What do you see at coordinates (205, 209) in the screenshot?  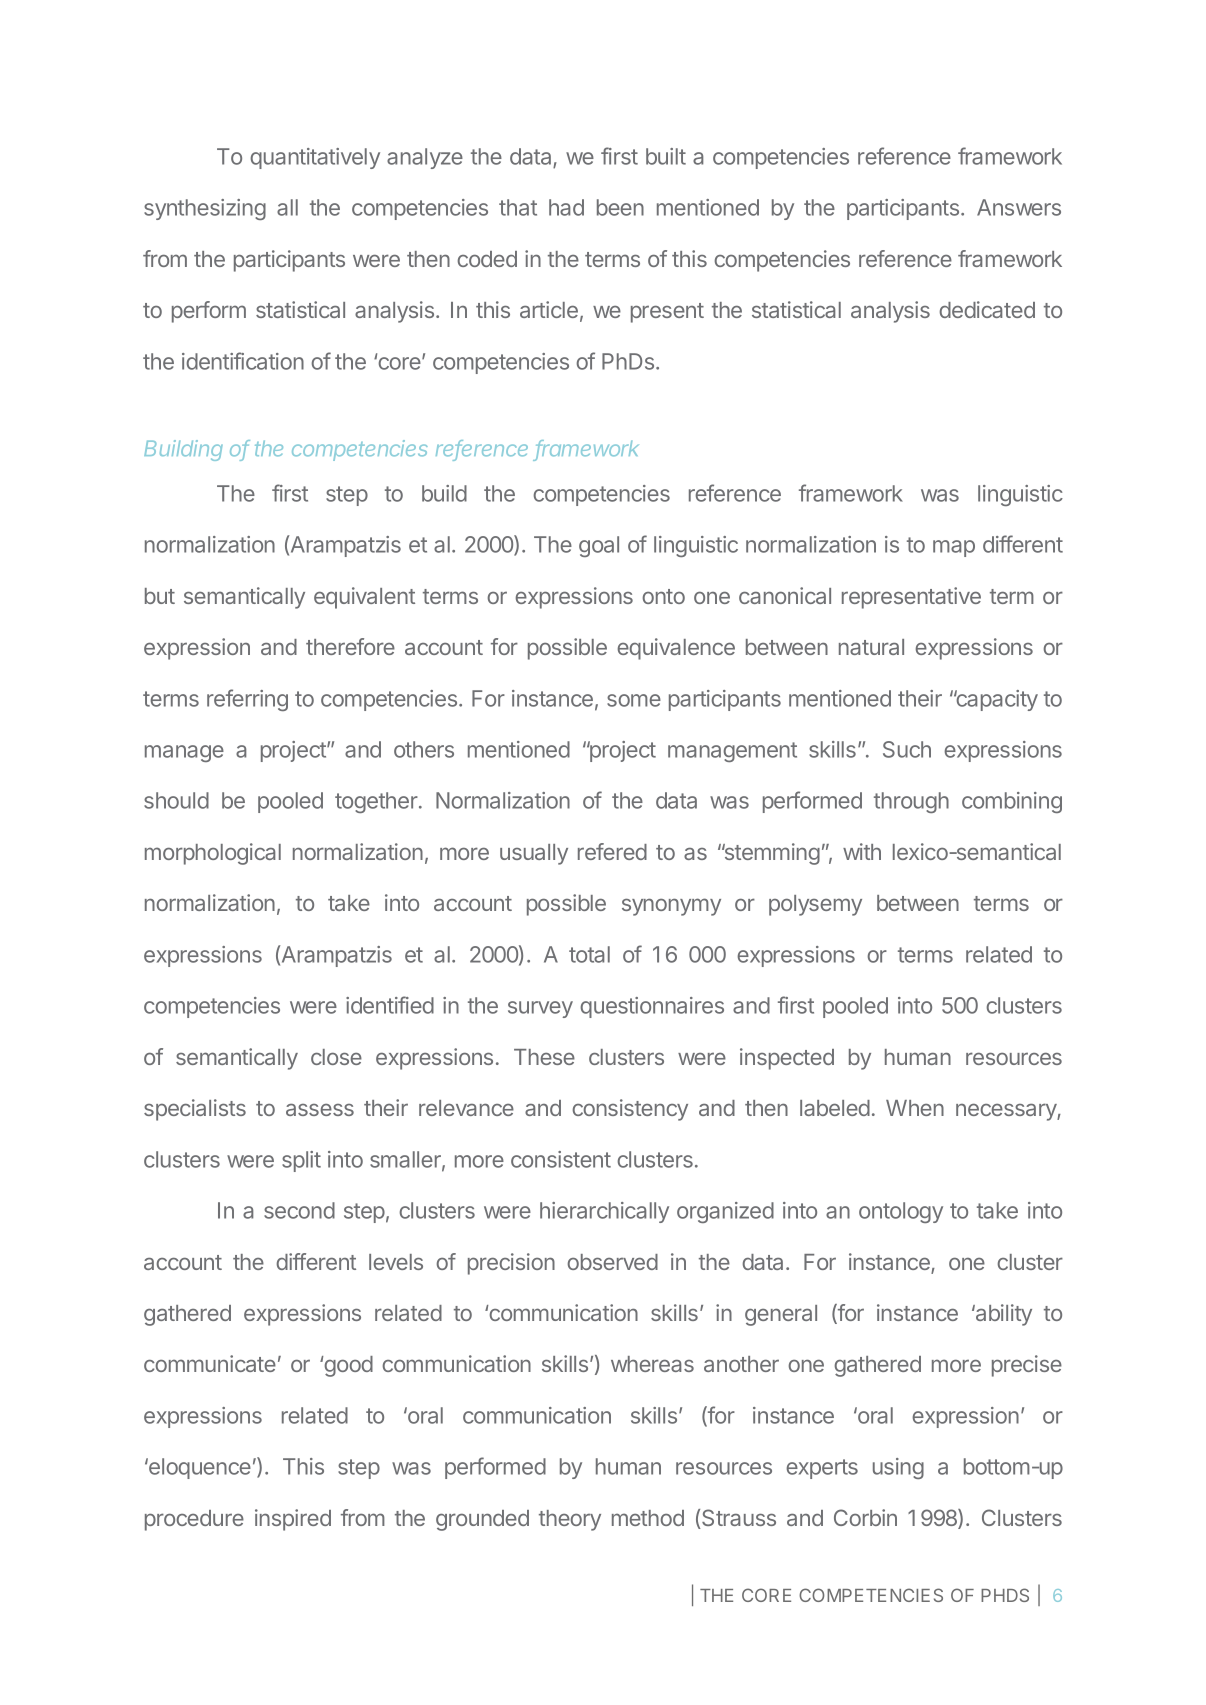 I see `synthesizing` at bounding box center [205, 209].
